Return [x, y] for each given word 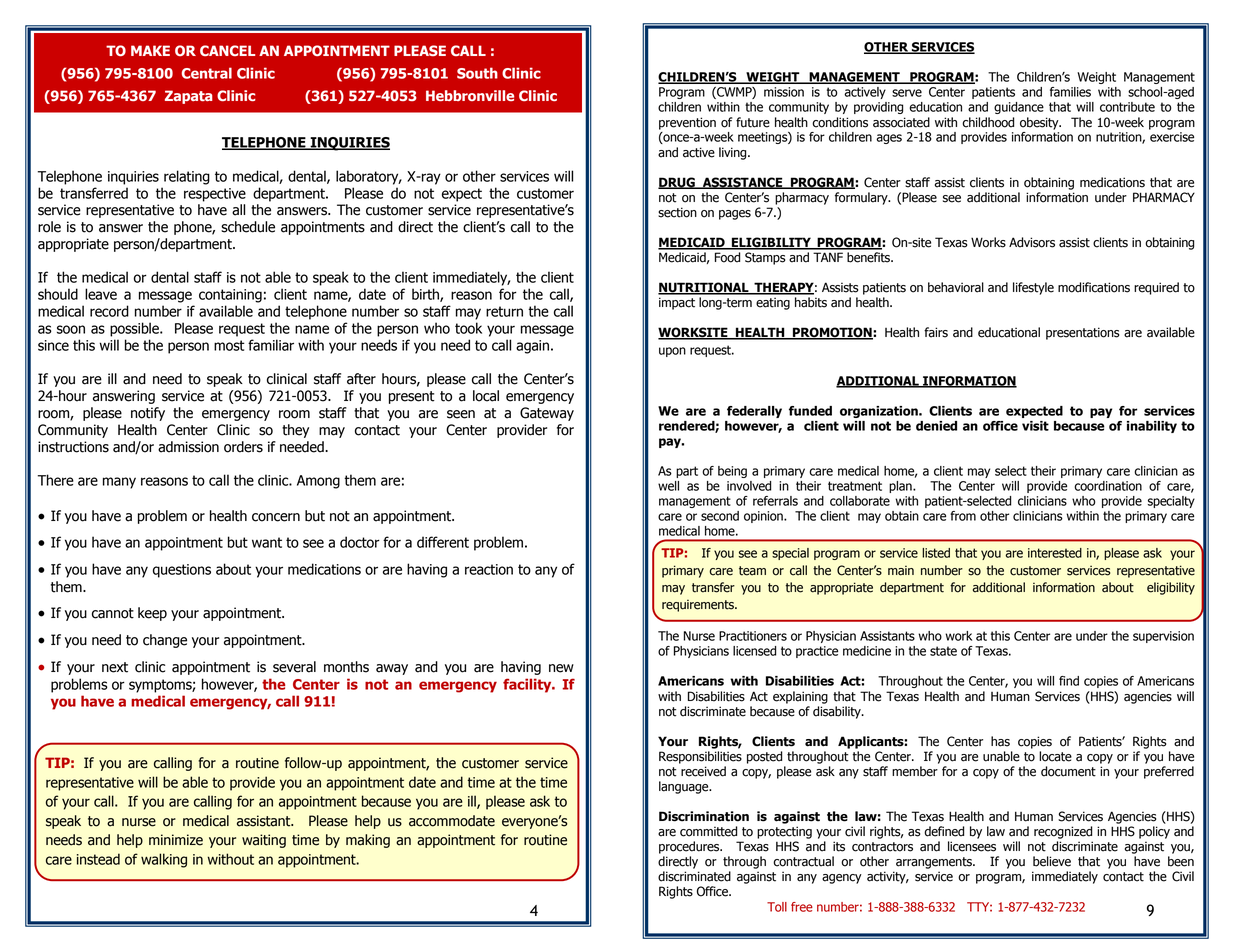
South [477, 73]
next [115, 667]
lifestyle [1033, 288]
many [119, 483]
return [504, 311]
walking [164, 860]
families [1070, 92]
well [668, 486]
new [561, 668]
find [1069, 681]
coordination [1108, 486]
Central [207, 73]
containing [230, 296]
